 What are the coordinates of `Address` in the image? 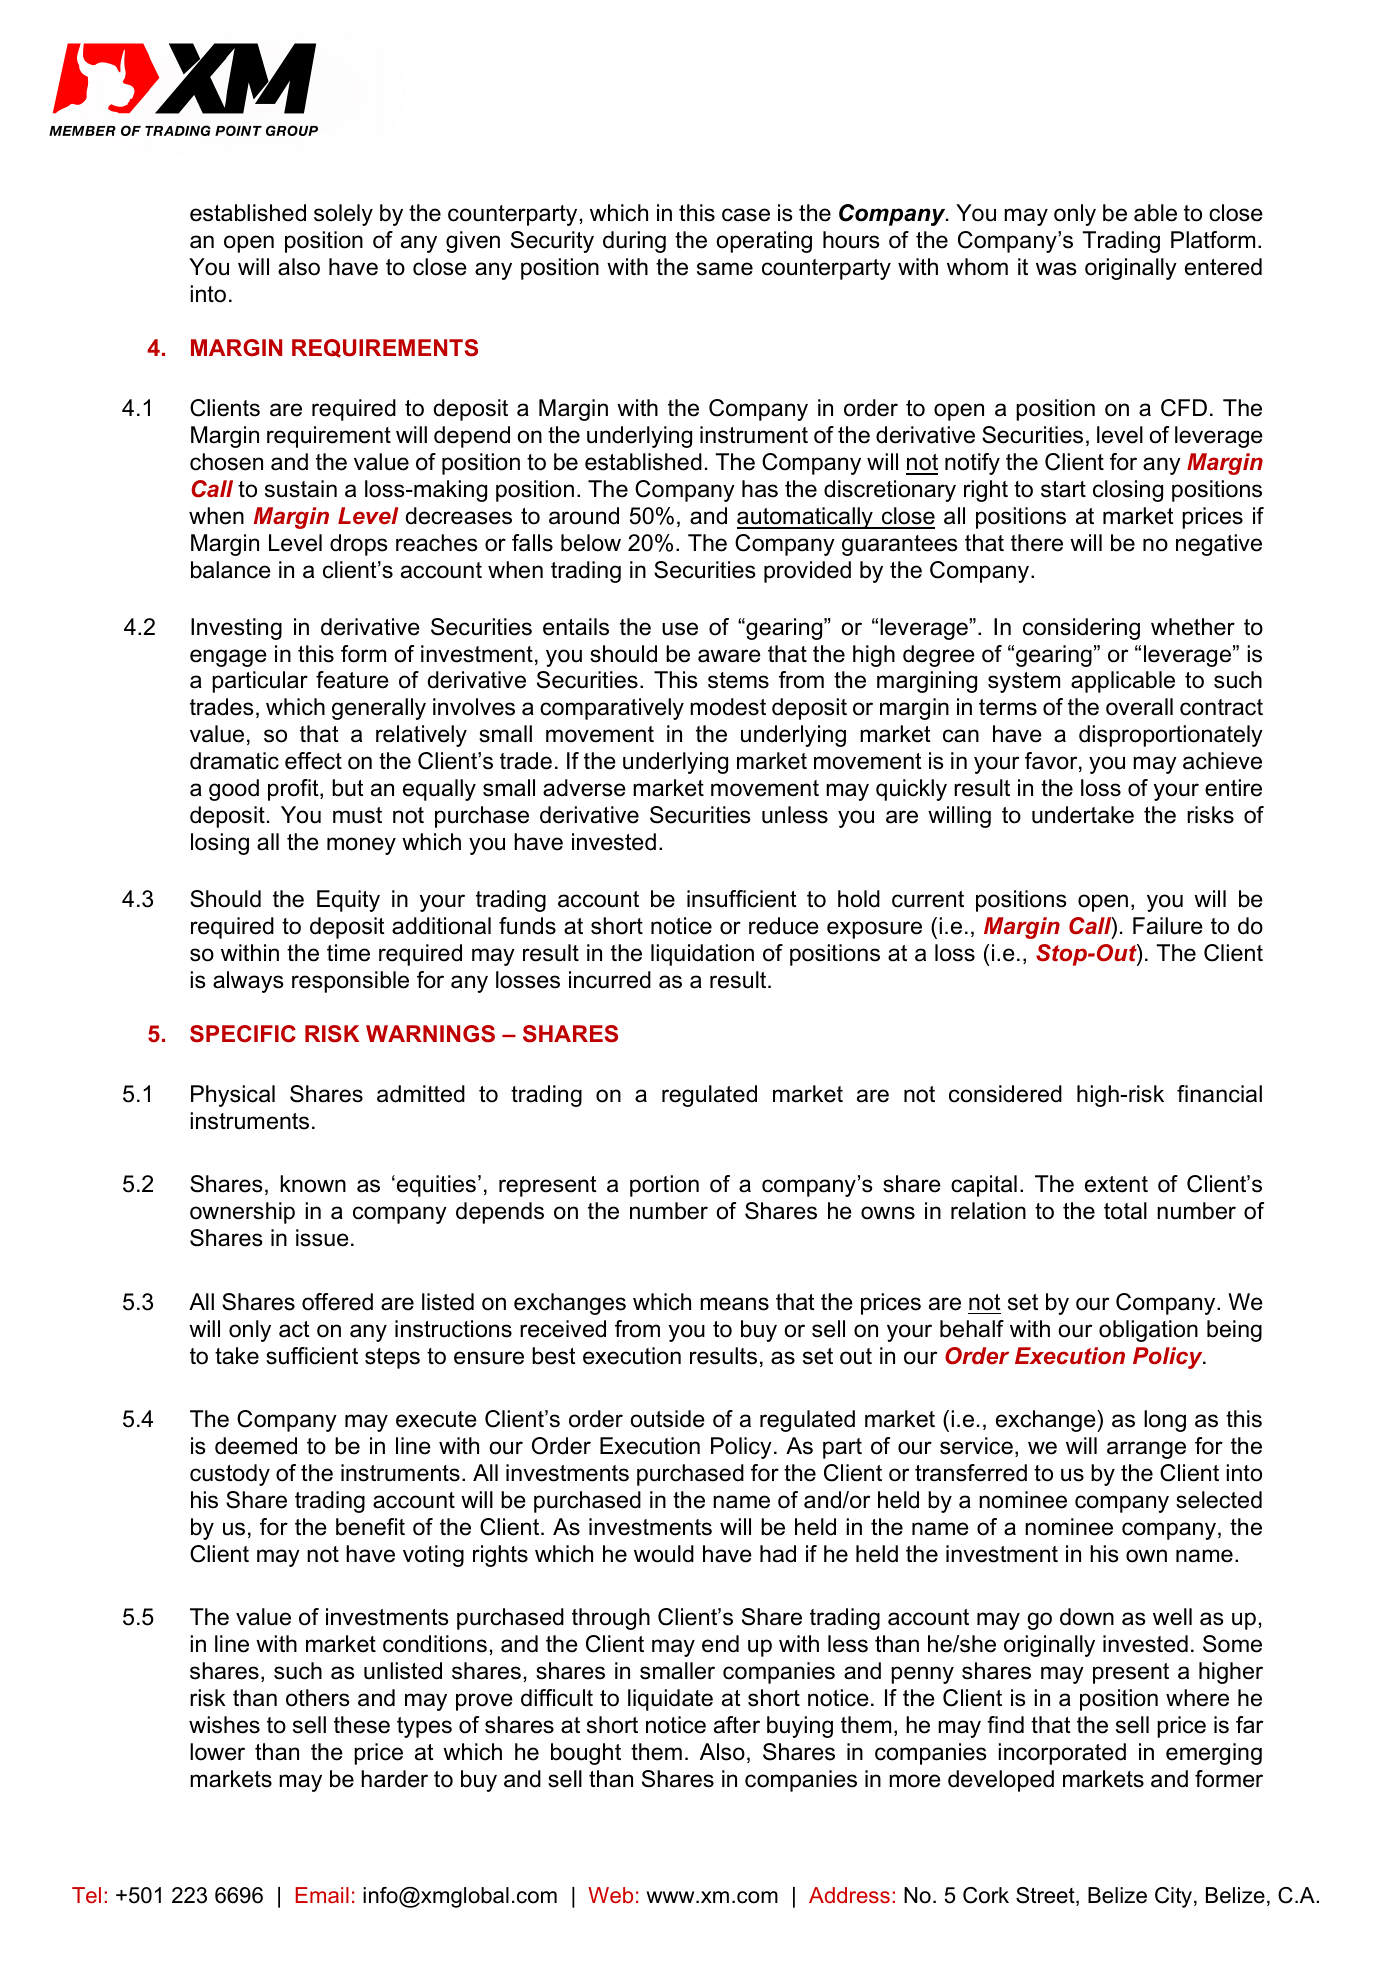 It's located at (849, 1895).
